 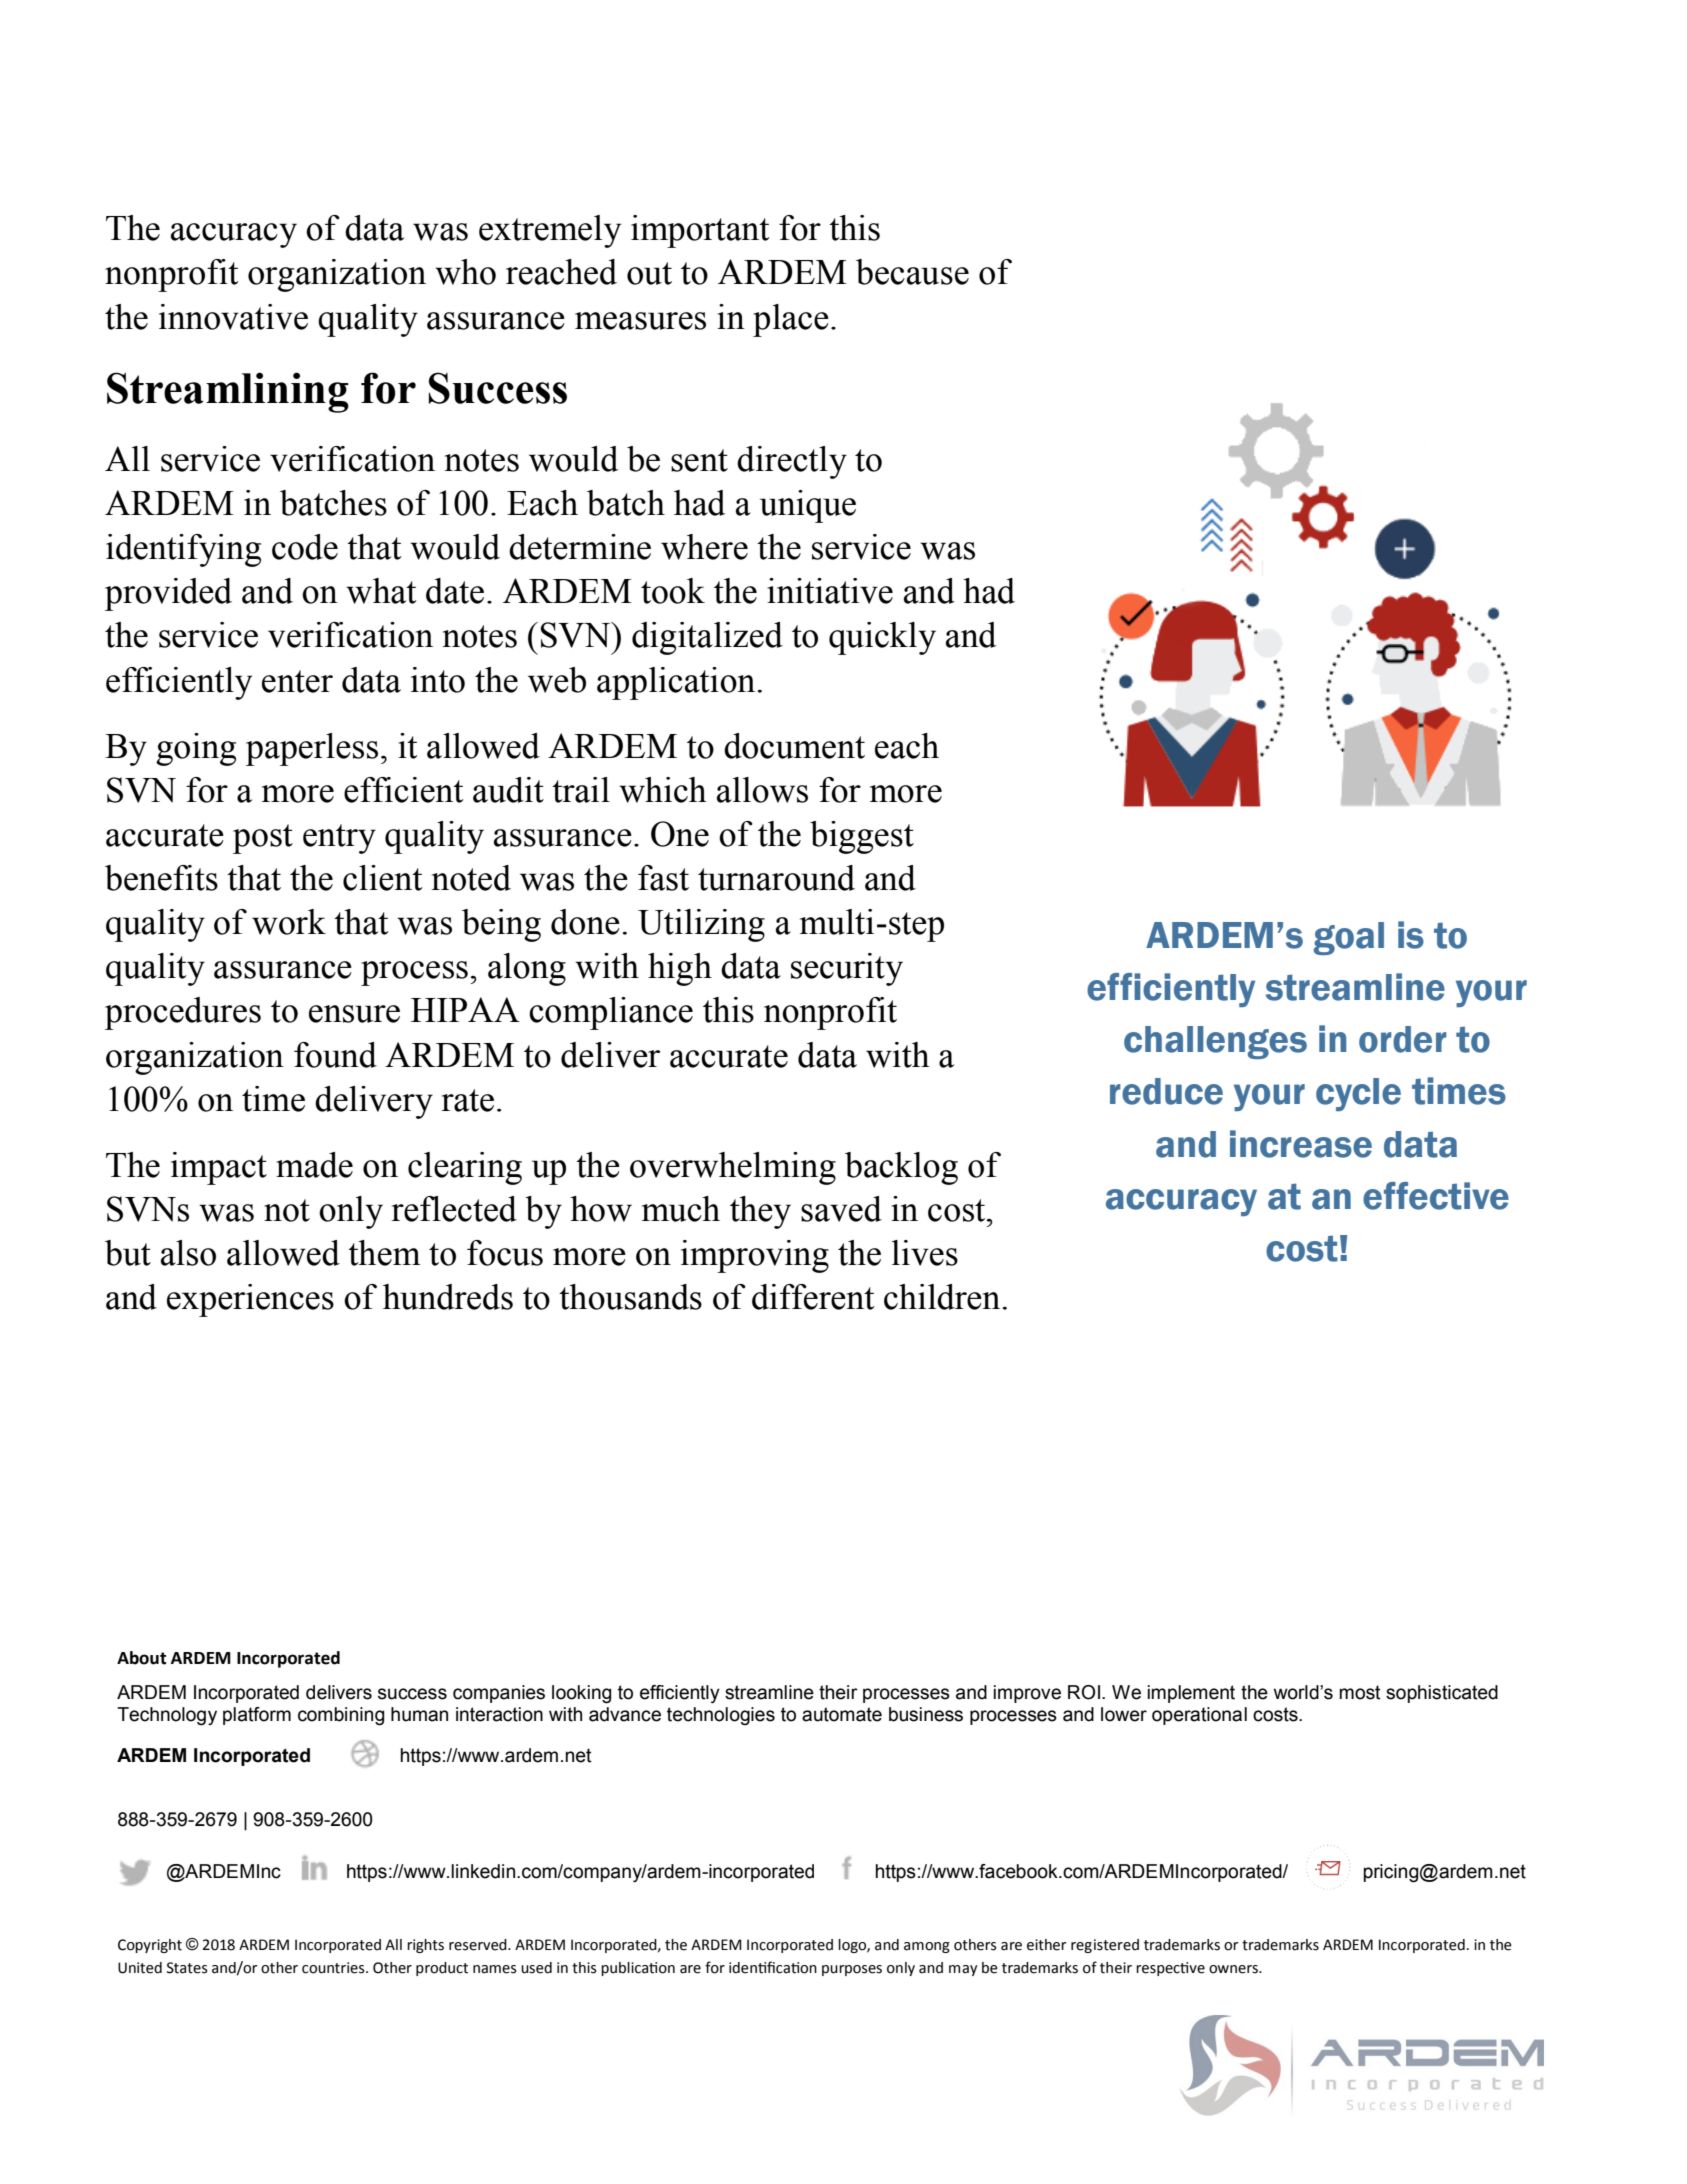 What do you see at coordinates (233, 317) in the image?
I see `innovative` at bounding box center [233, 317].
